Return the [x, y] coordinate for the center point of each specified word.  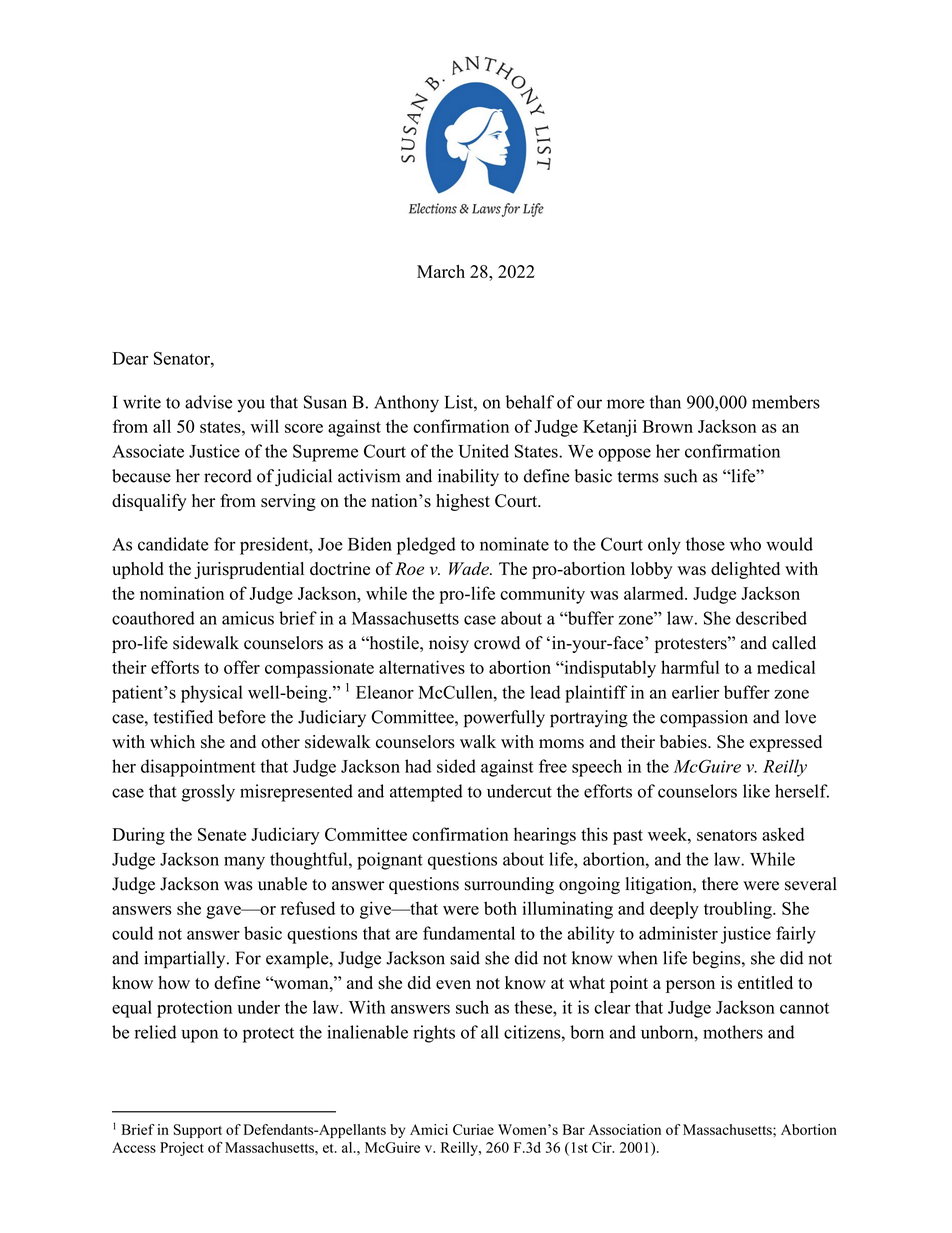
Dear [130, 358]
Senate [222, 834]
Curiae [473, 1129]
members [786, 402]
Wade [470, 568]
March [441, 271]
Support [198, 1131]
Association [625, 1129]
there [720, 884]
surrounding [509, 885]
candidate [173, 544]
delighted [745, 570]
